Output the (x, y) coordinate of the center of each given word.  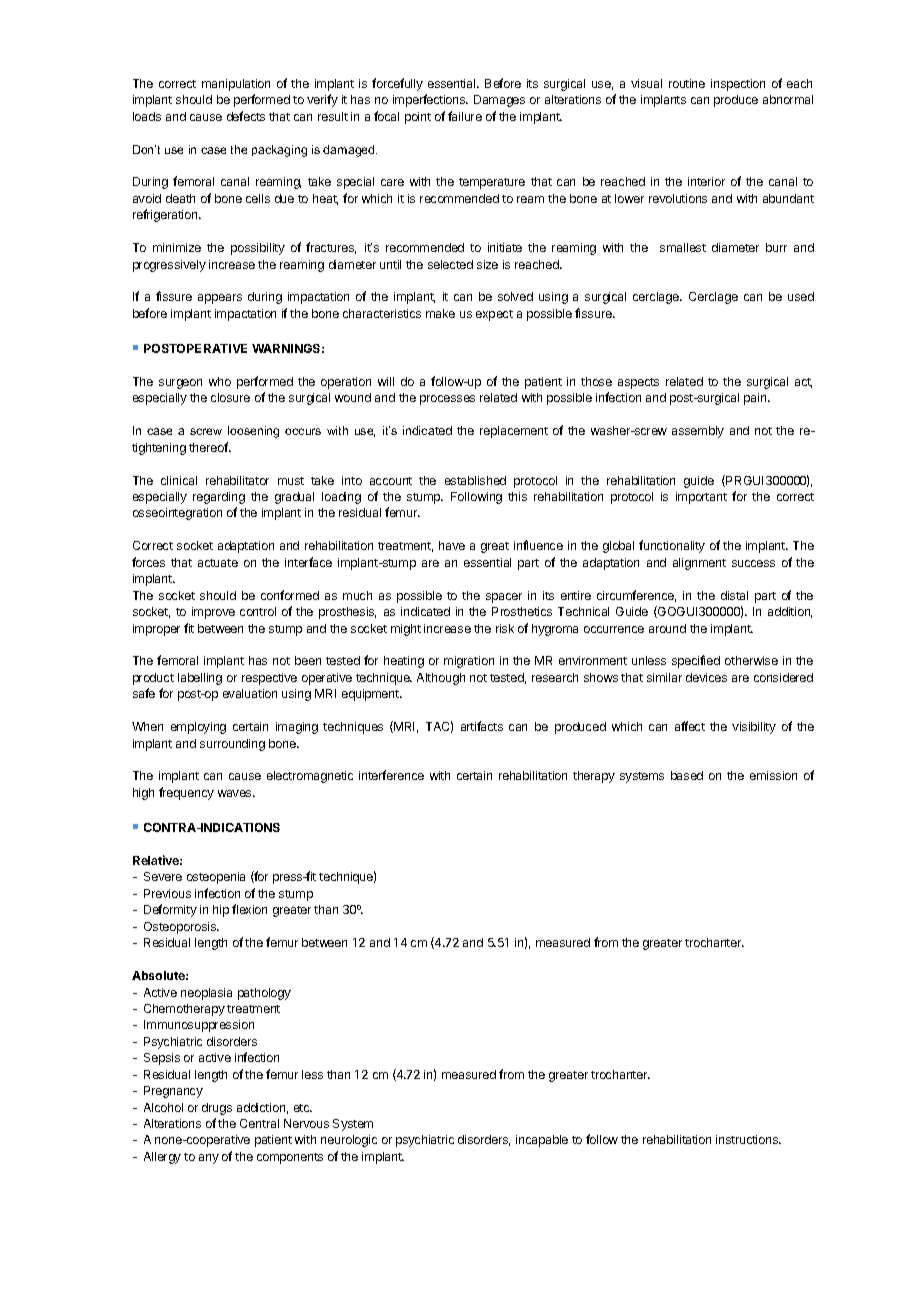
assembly (698, 432)
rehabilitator (237, 480)
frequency (186, 793)
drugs (217, 1109)
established (475, 480)
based (687, 775)
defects (246, 116)
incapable (542, 1141)
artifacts (482, 726)
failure (465, 116)
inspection (738, 85)
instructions (748, 1139)
